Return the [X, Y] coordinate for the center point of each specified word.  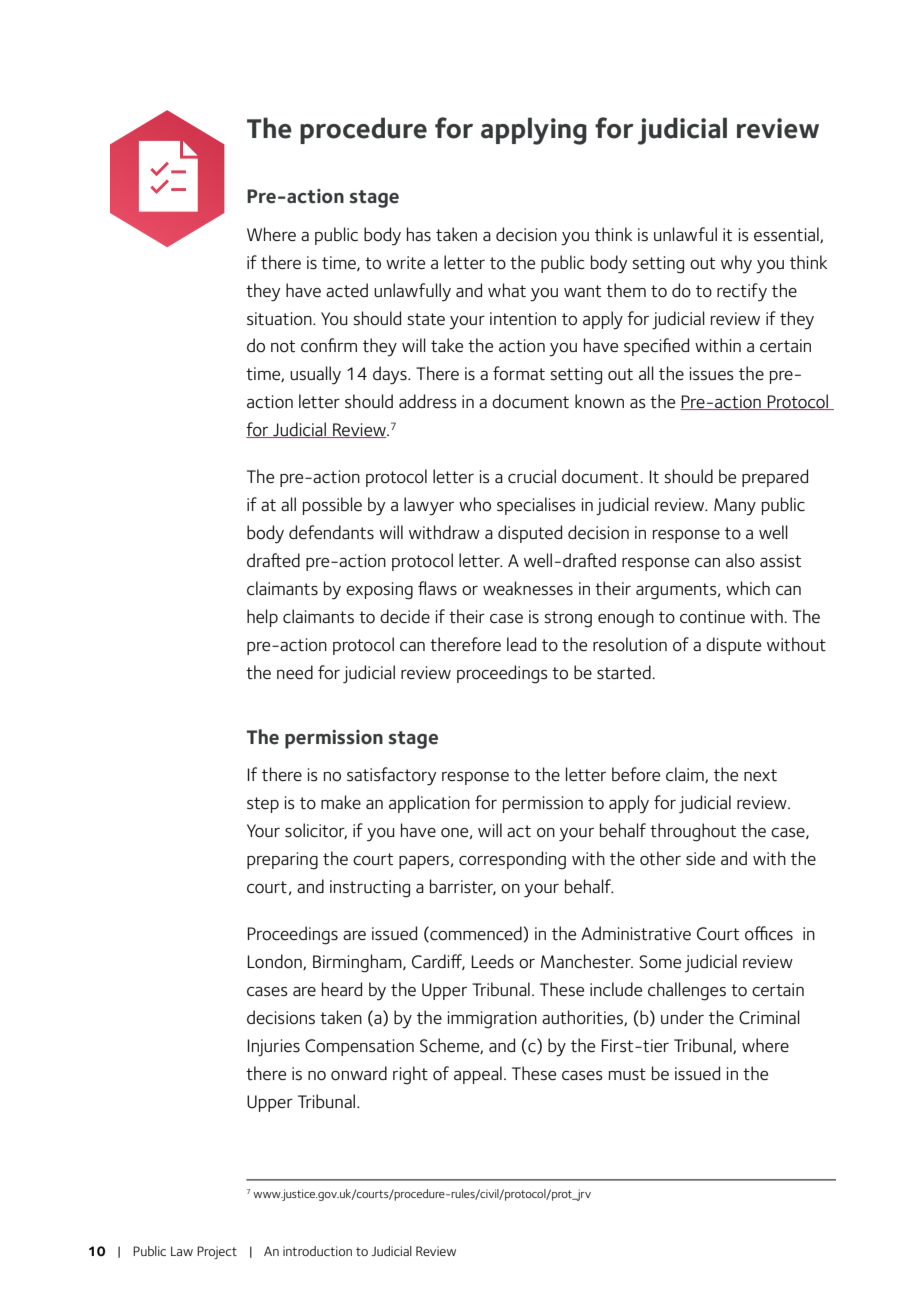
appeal [478, 1075]
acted [347, 290]
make [341, 802]
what [507, 290]
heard [342, 989]
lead [521, 644]
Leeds [492, 961]
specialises [536, 506]
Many [735, 507]
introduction [317, 1251]
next [760, 775]
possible [332, 506]
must [627, 1074]
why [736, 264]
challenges [687, 991]
